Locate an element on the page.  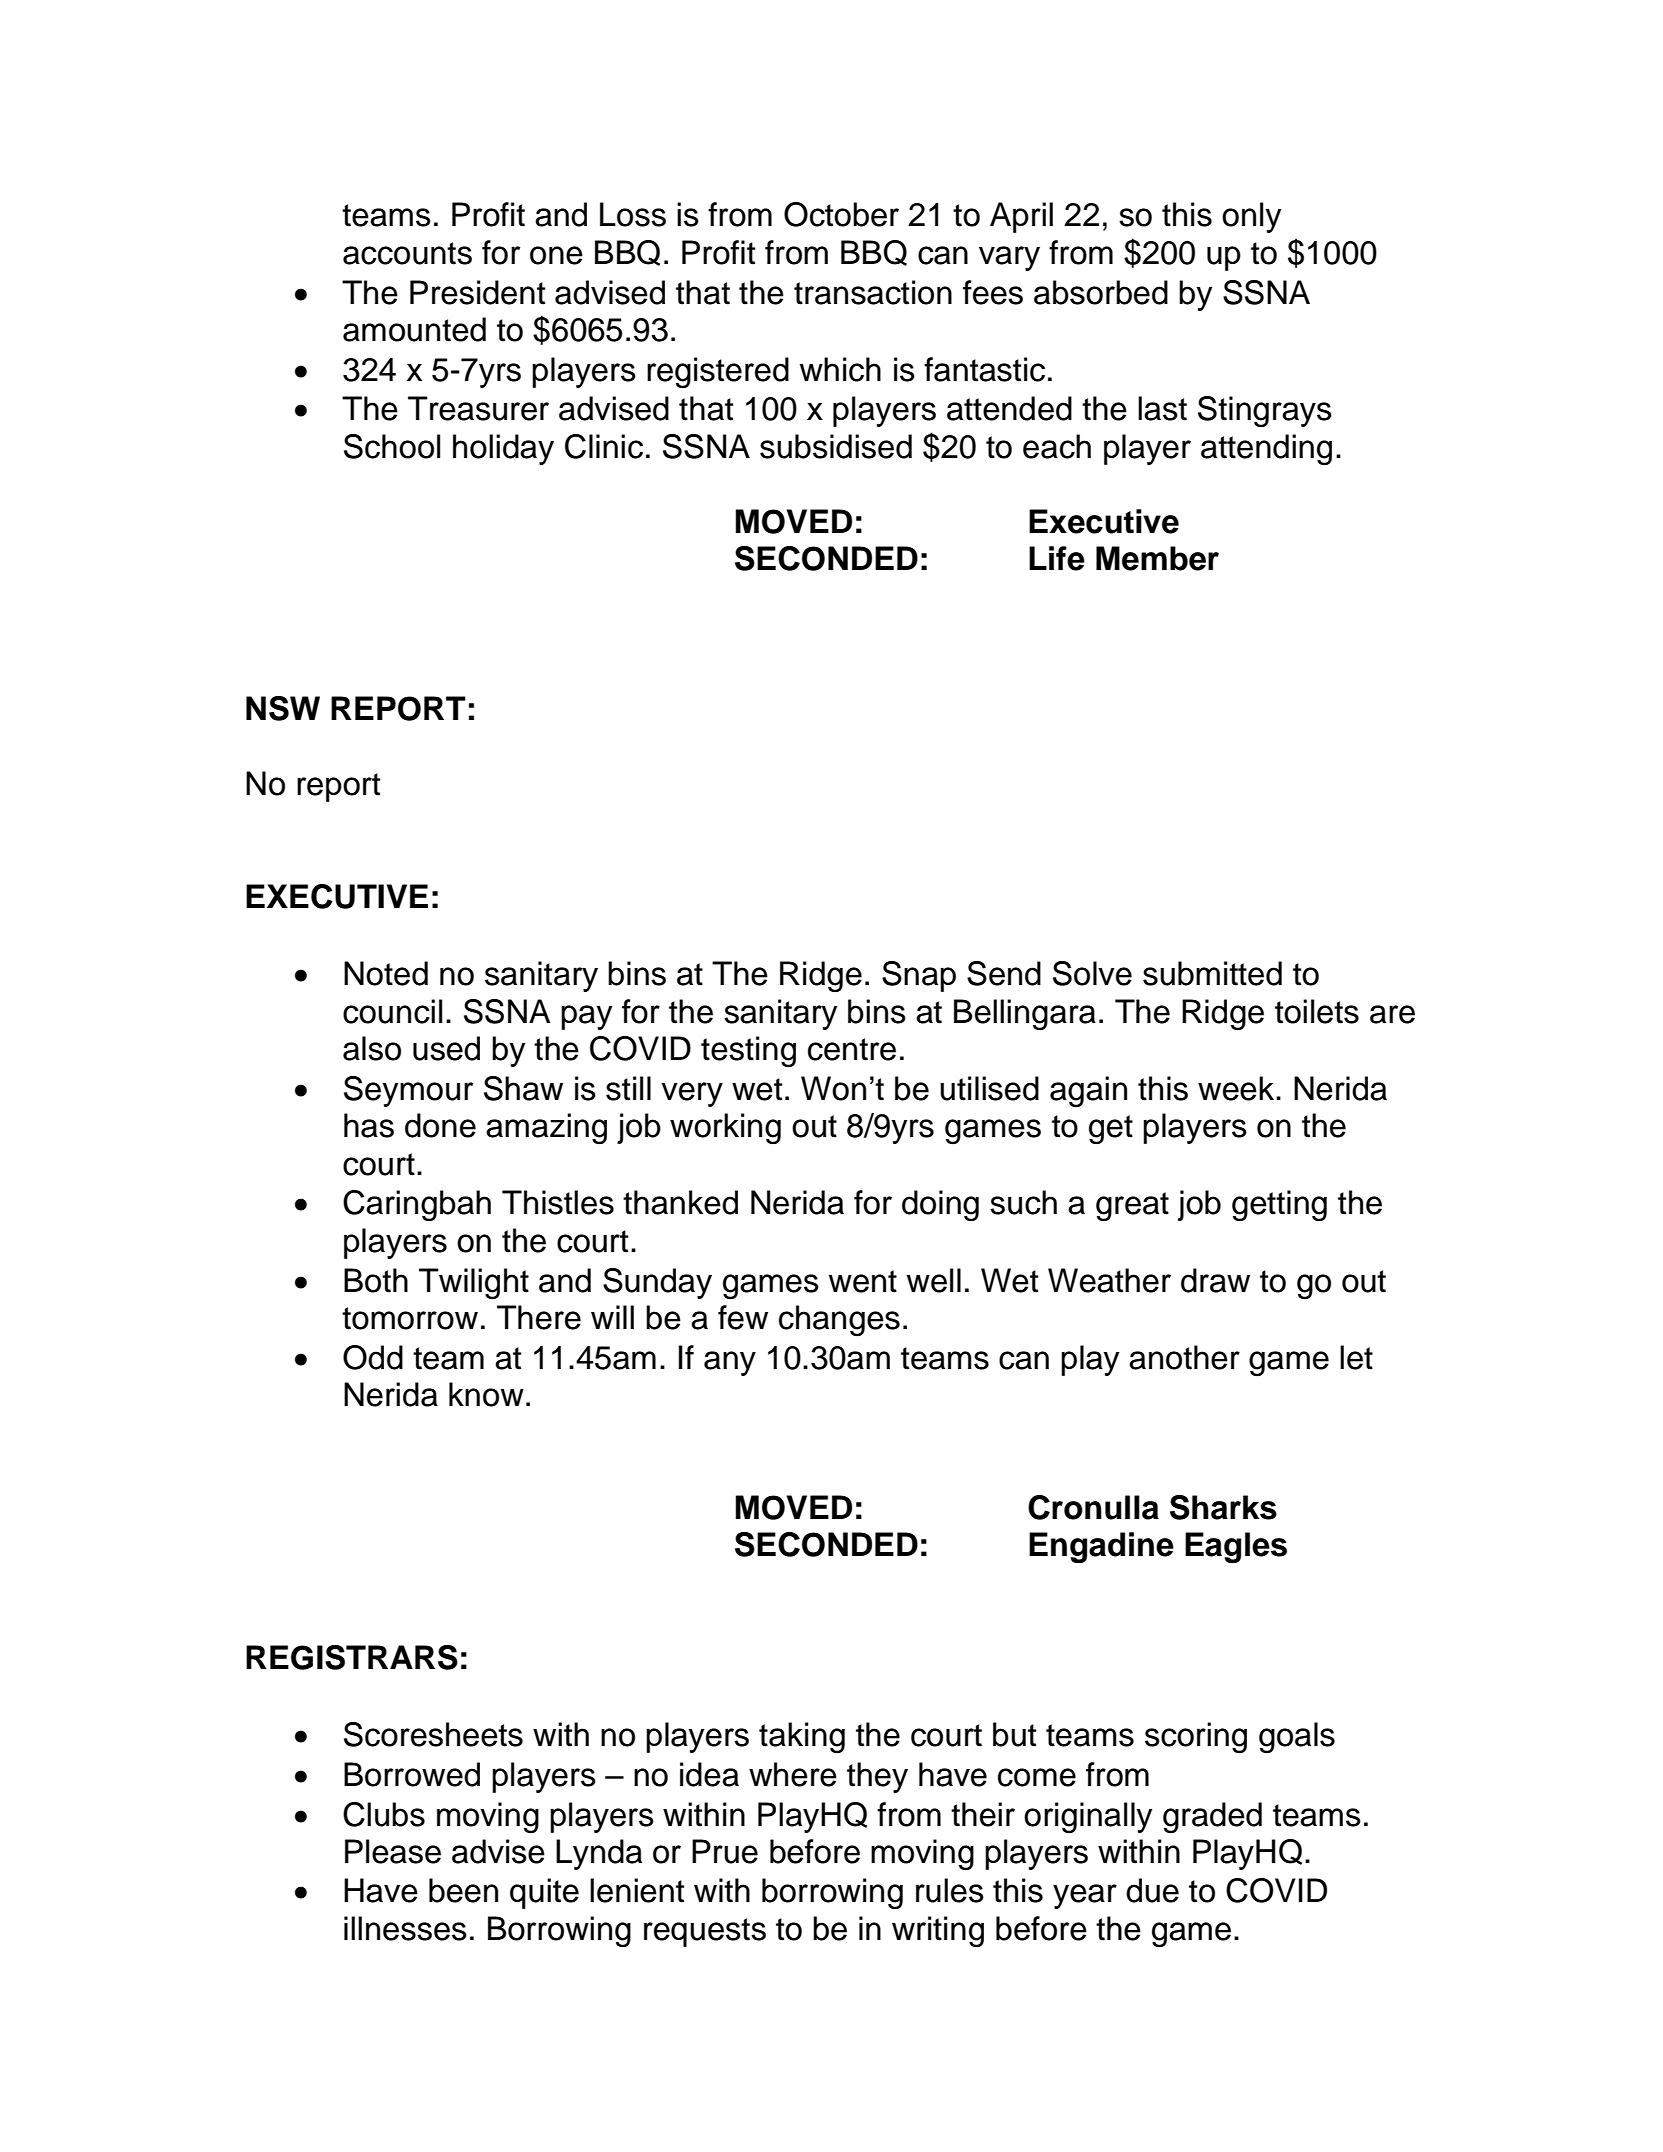
week is located at coordinates (1237, 1088).
